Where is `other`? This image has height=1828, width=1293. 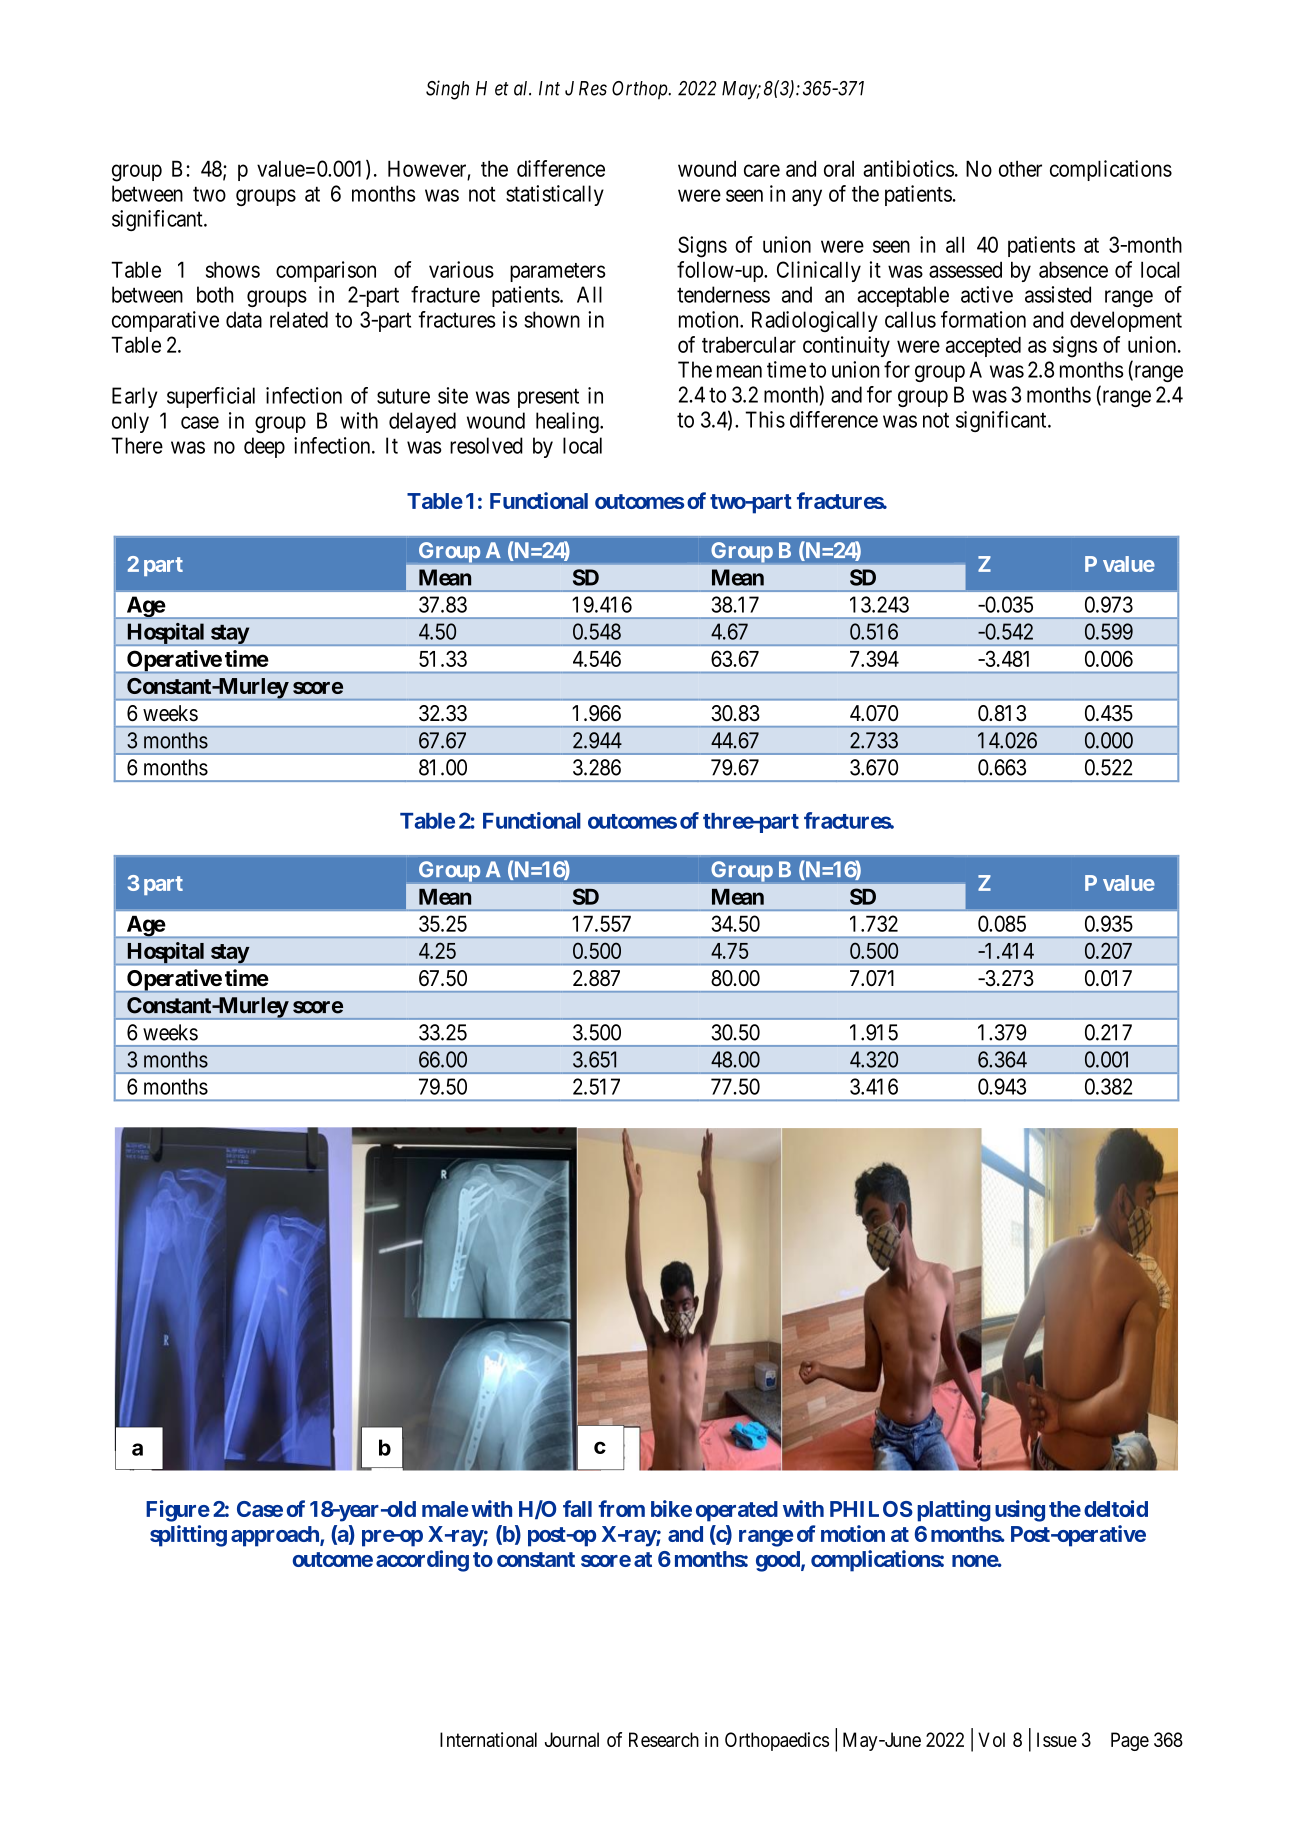 other is located at coordinates (1020, 169).
